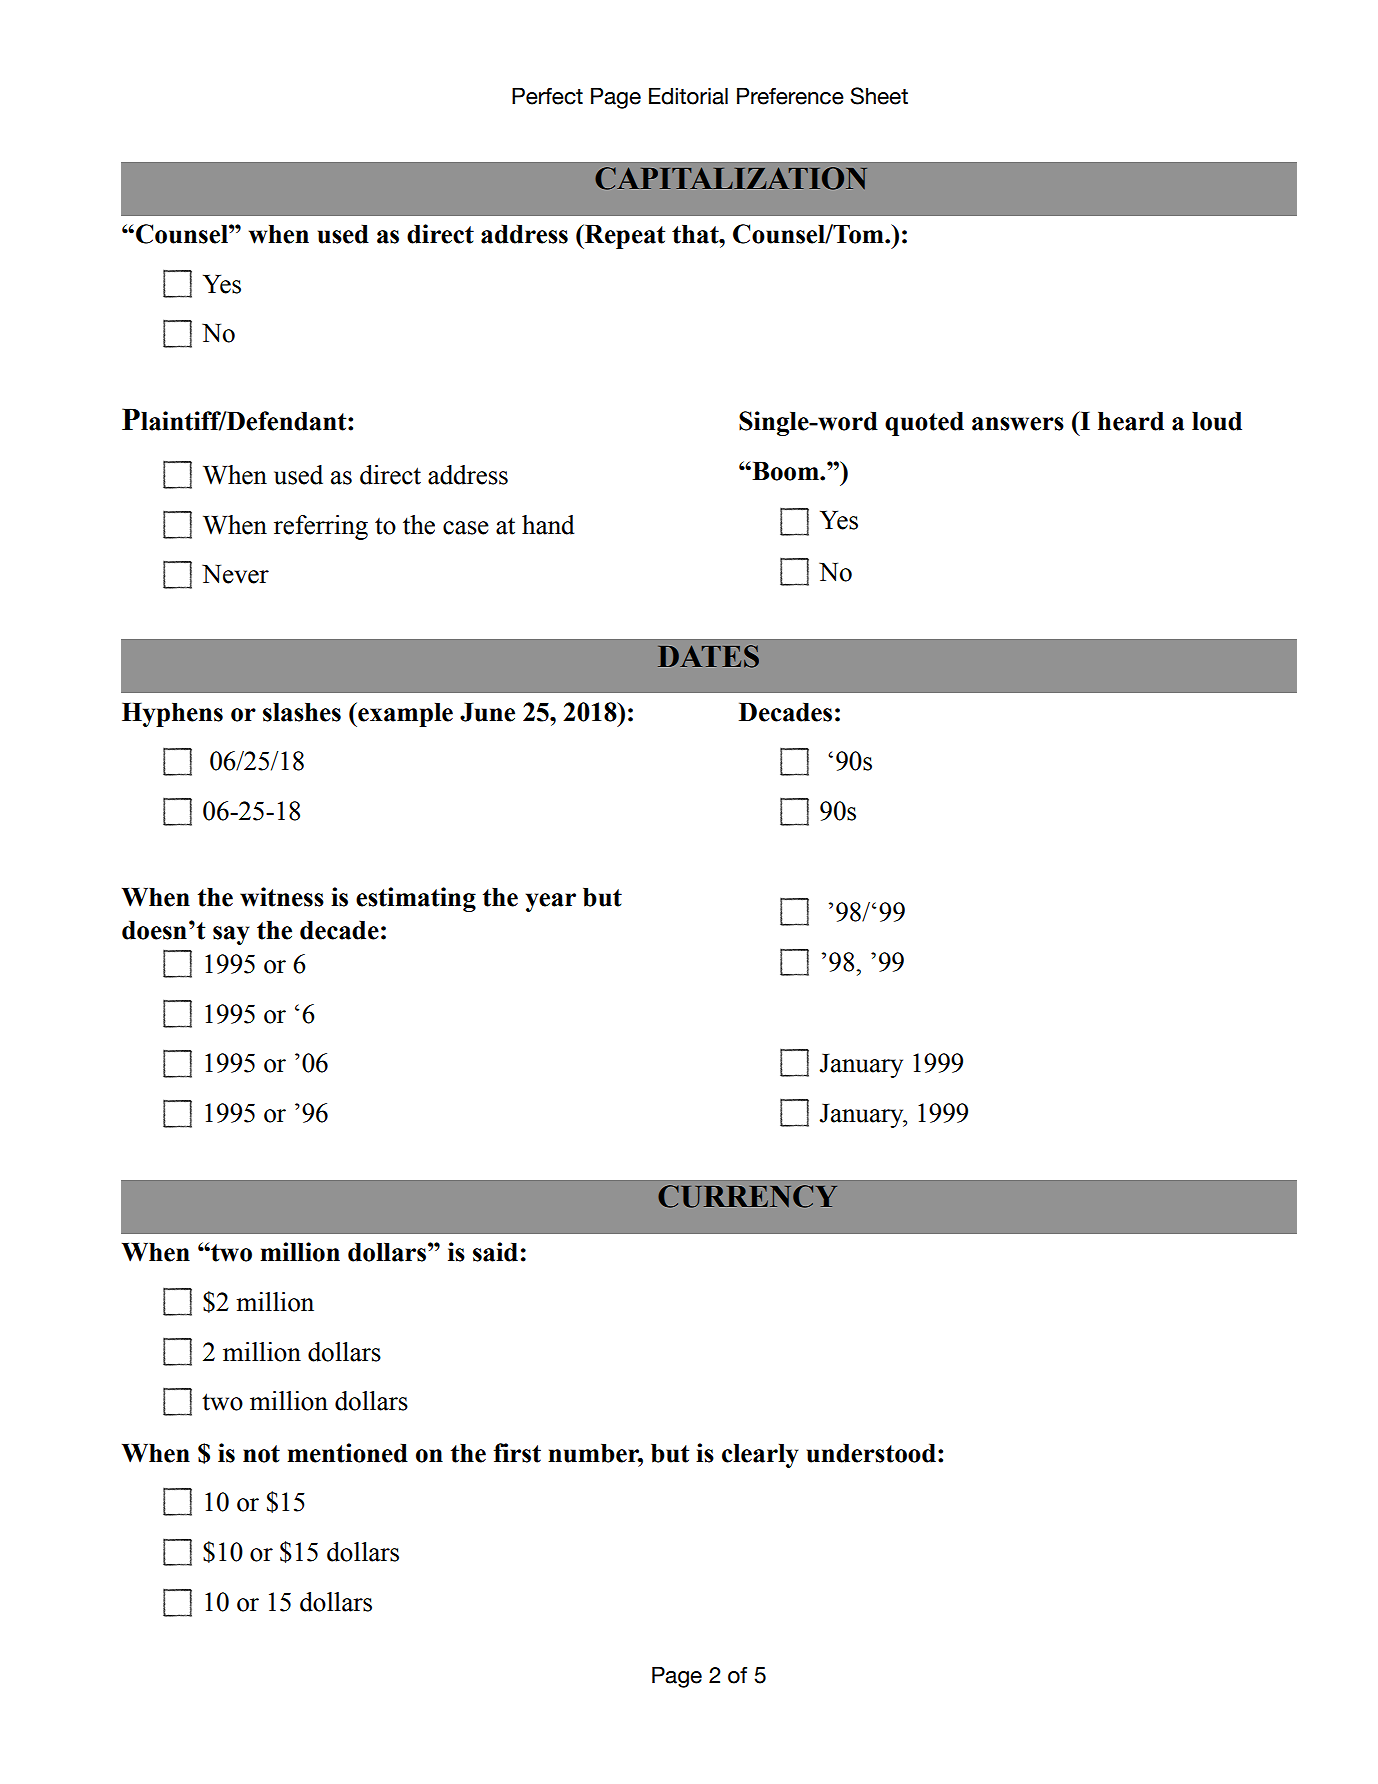 The width and height of the document is (1378, 1784). Describe the element at coordinates (261, 1454) in the document. I see `not` at that location.
